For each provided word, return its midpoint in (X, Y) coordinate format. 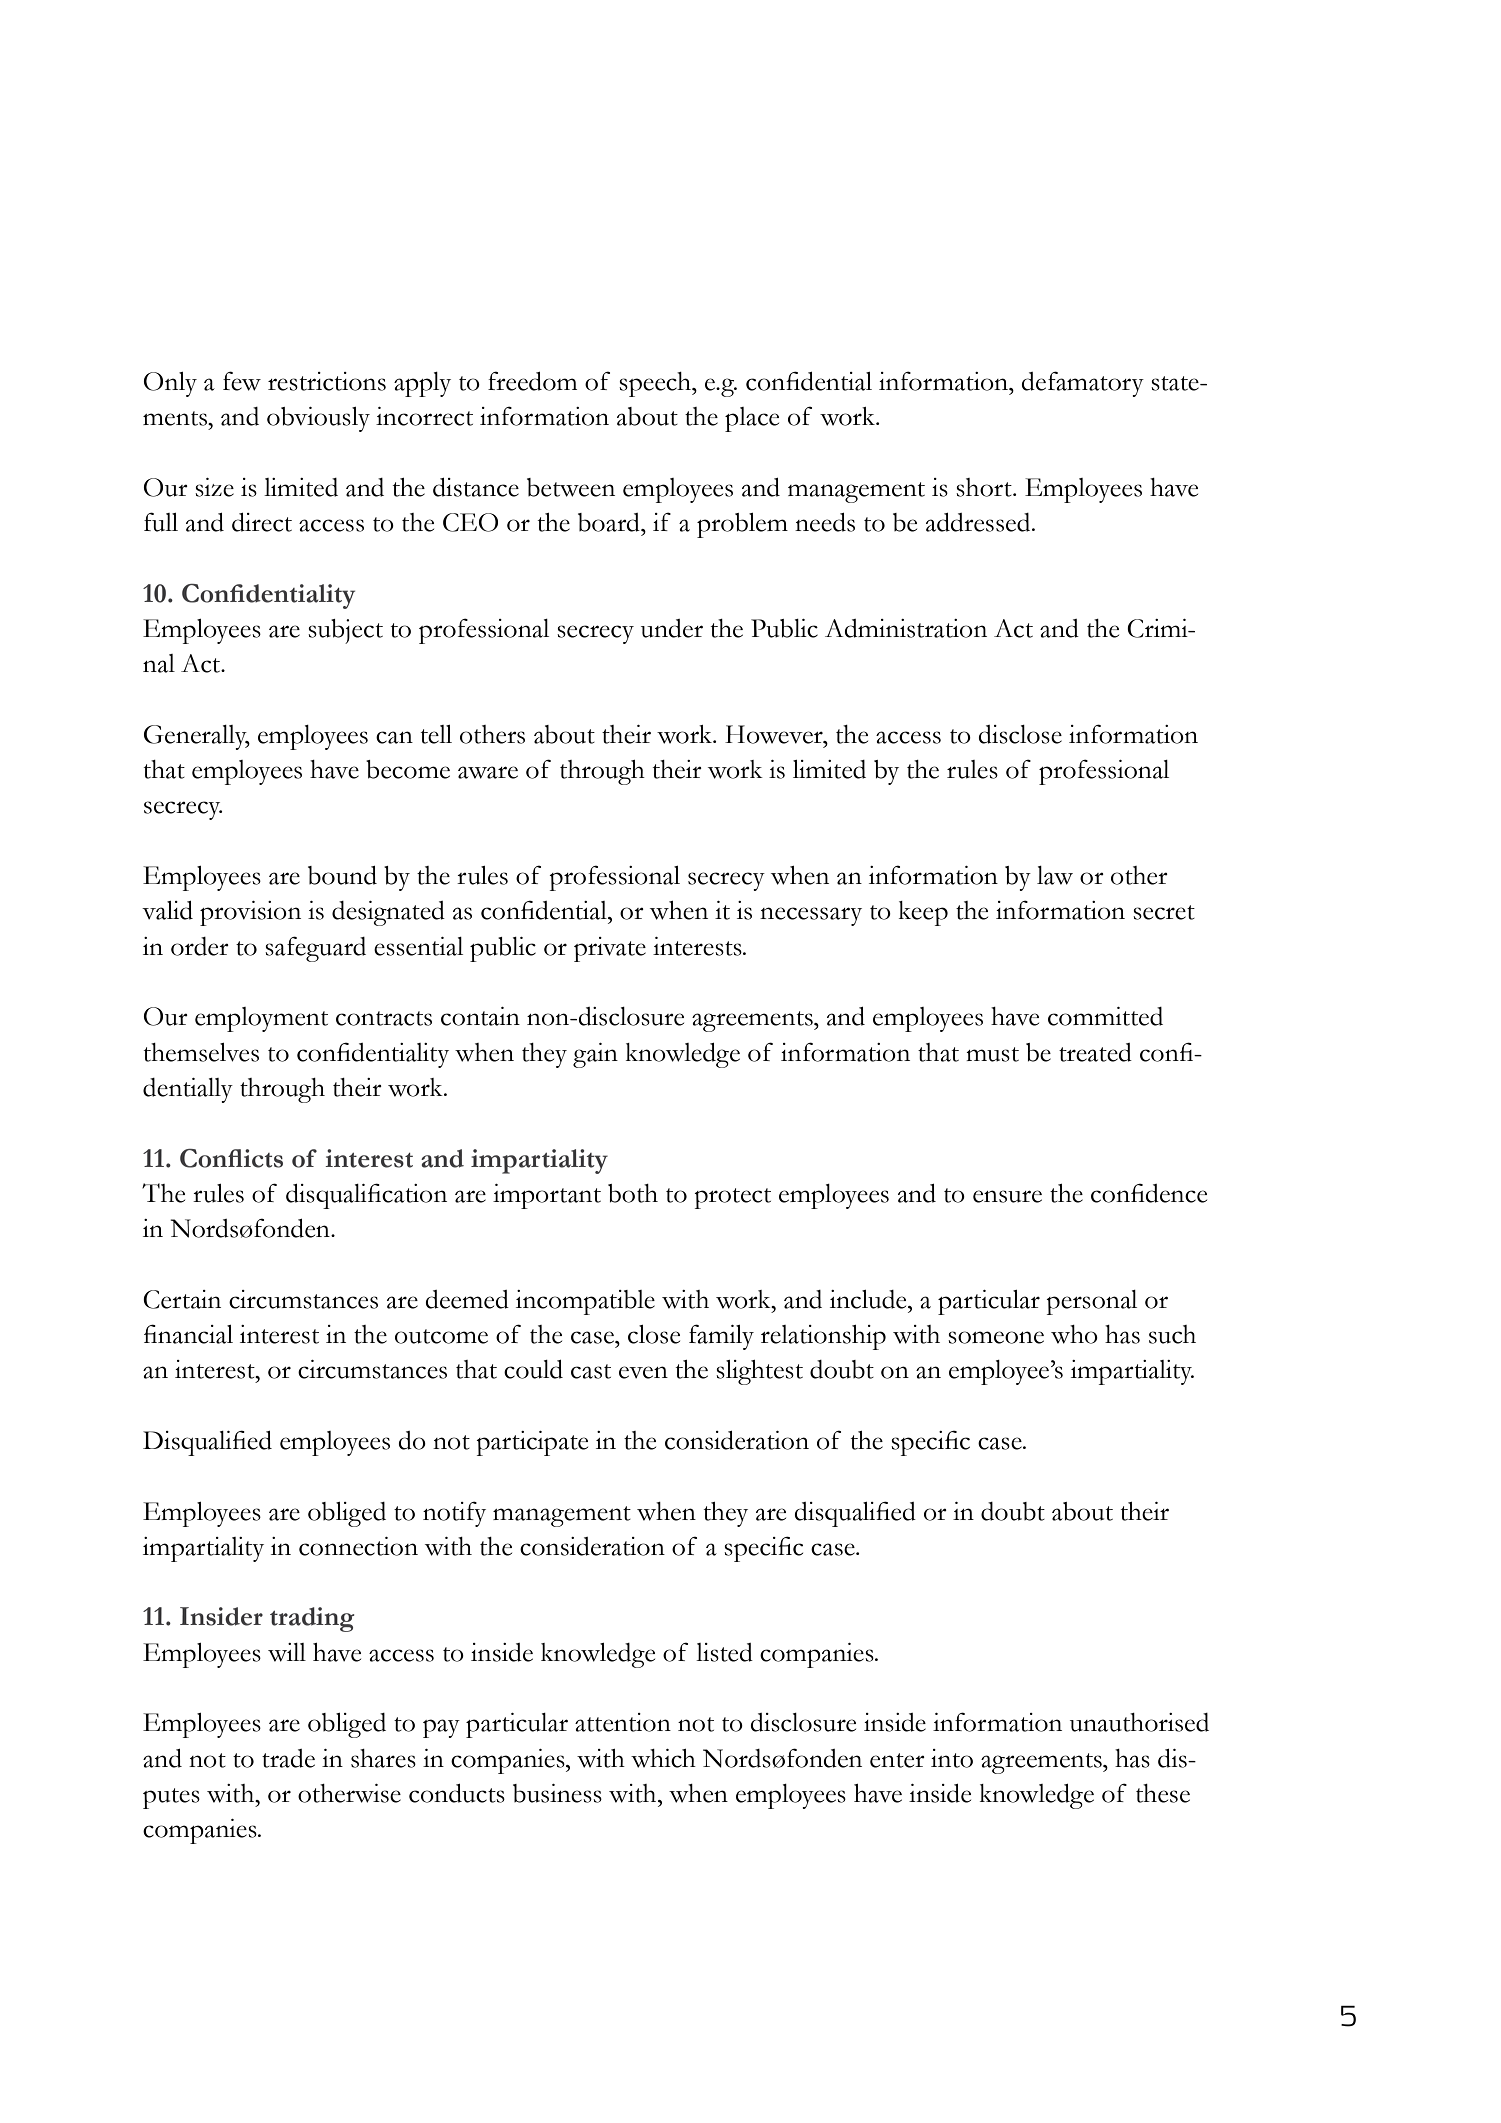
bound (342, 875)
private (610, 949)
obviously (318, 419)
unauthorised (1139, 1722)
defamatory (1082, 384)
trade (288, 1758)
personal (1091, 1302)
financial (188, 1334)
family (721, 1337)
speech (656, 384)
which (663, 1758)
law (1055, 875)
